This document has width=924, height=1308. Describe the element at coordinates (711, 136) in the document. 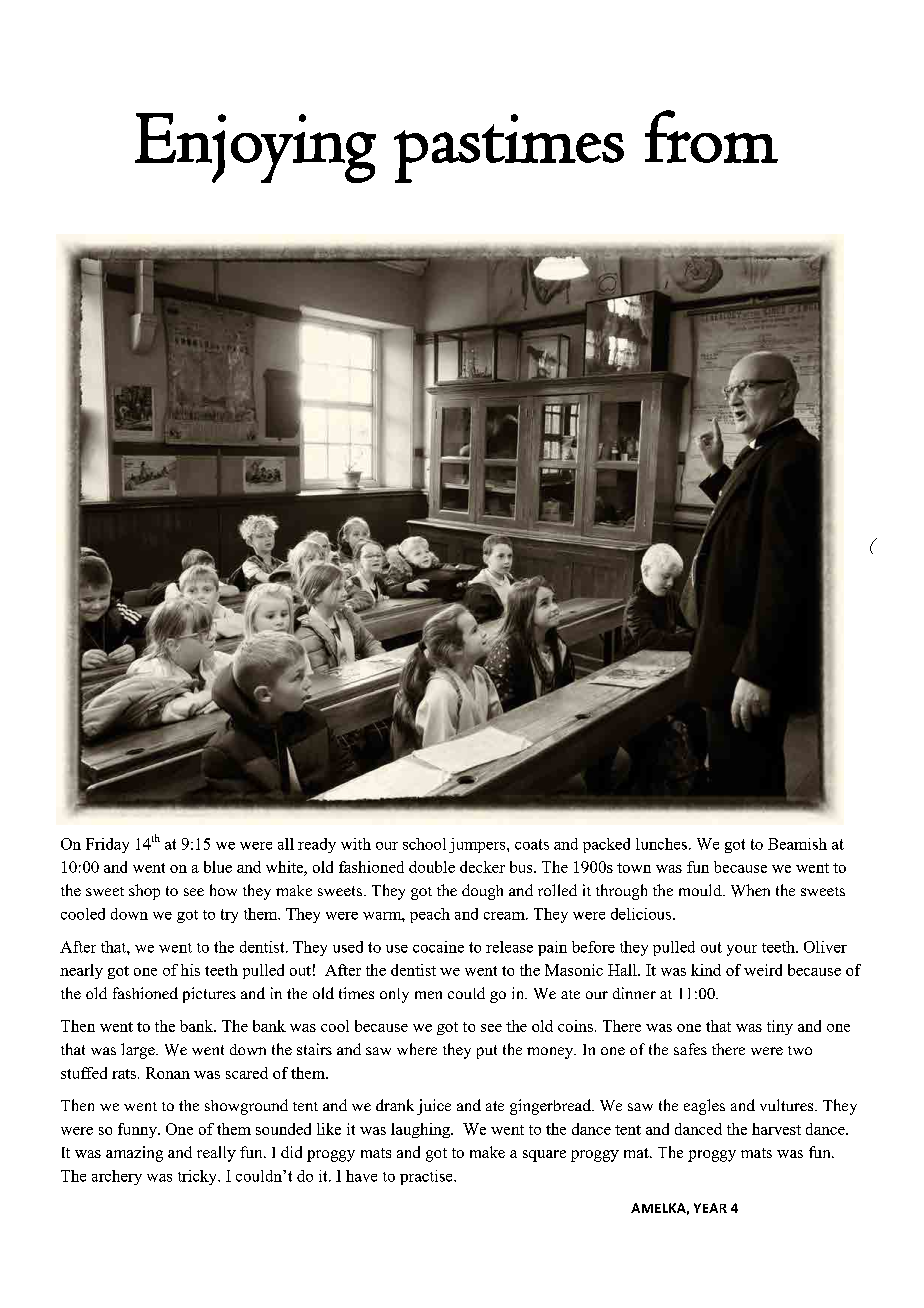

I see `from` at that location.
